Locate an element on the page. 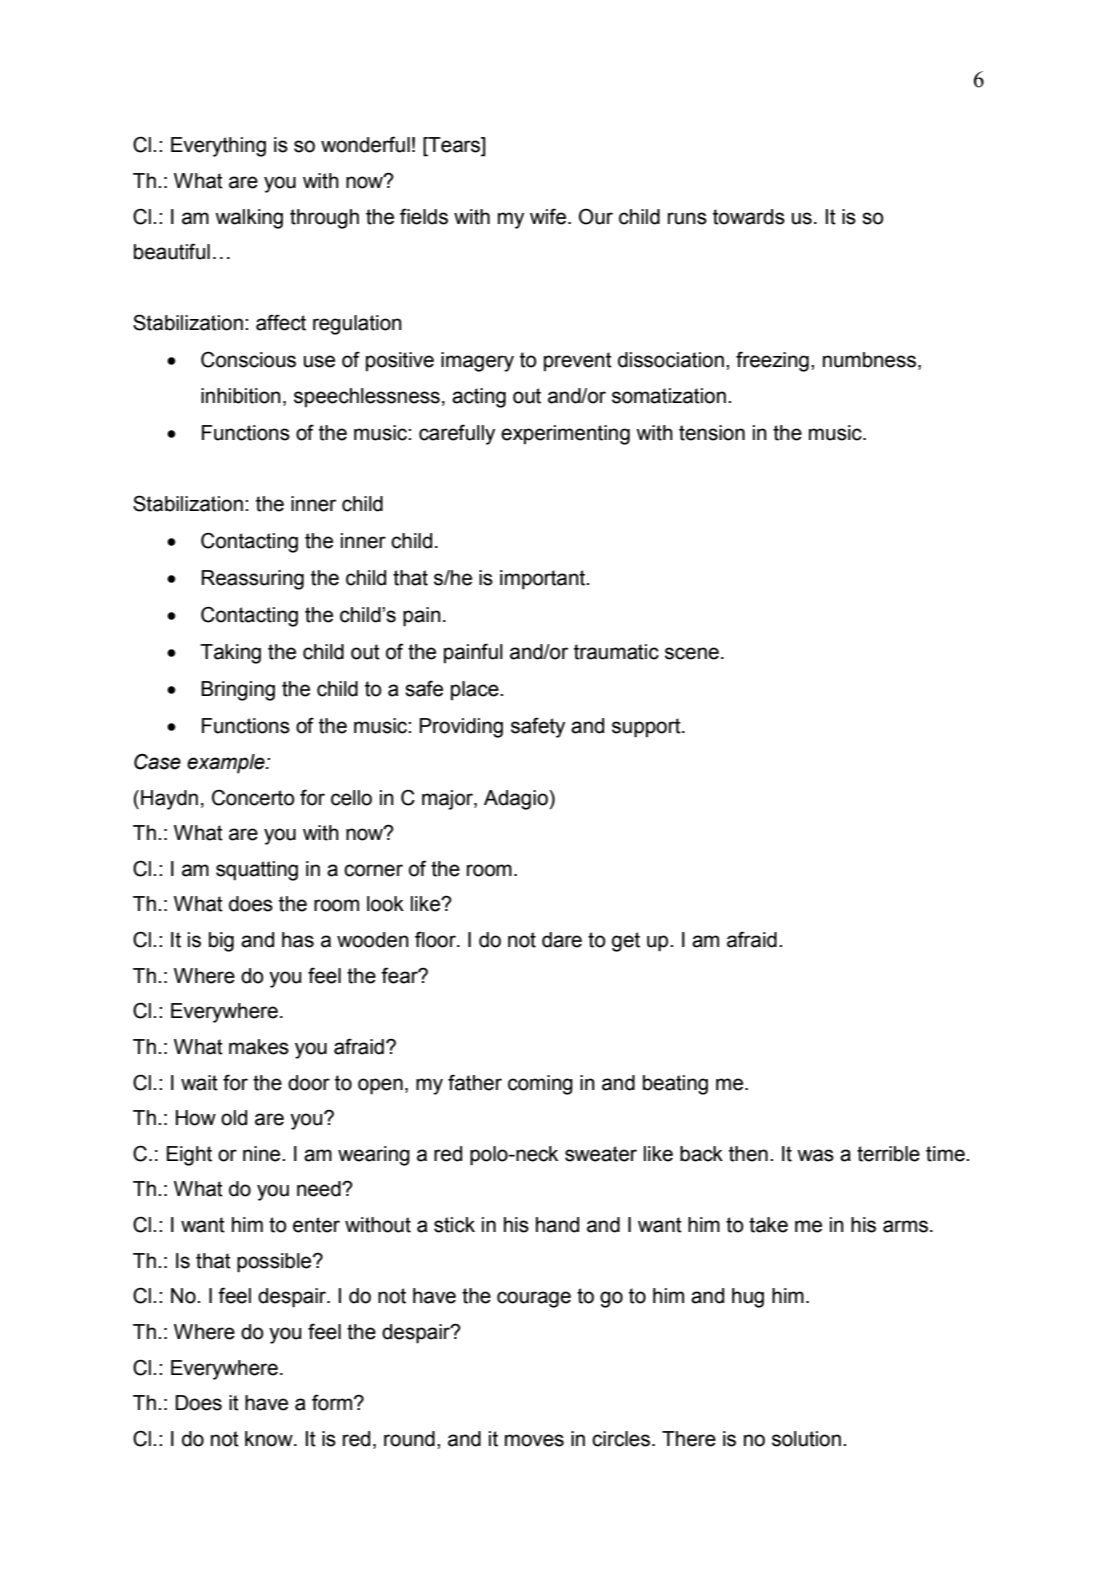 This document has height=1581, width=1117. scene is located at coordinates (692, 653).
